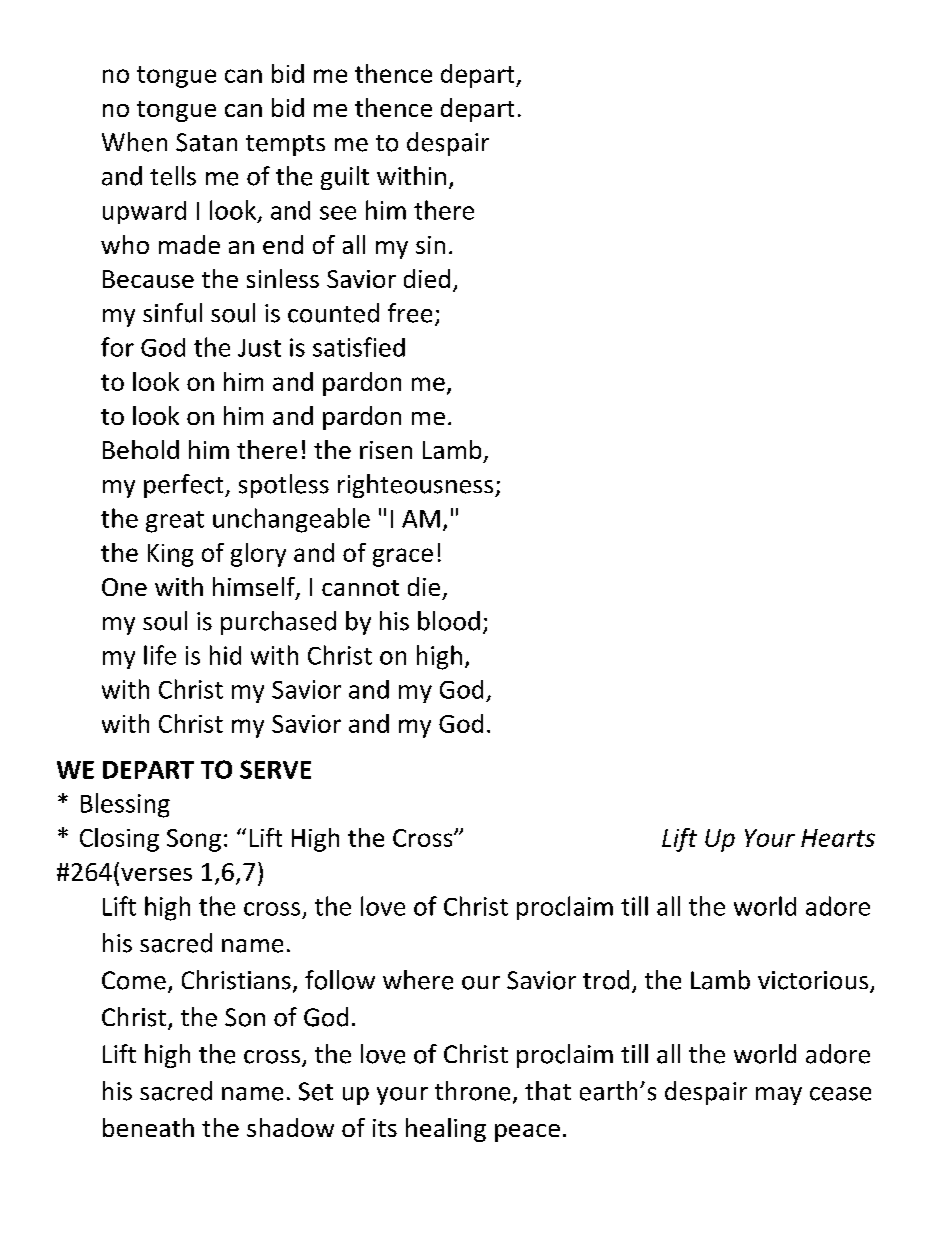  Describe the element at coordinates (225, 655) in the page. I see `hid` at that location.
